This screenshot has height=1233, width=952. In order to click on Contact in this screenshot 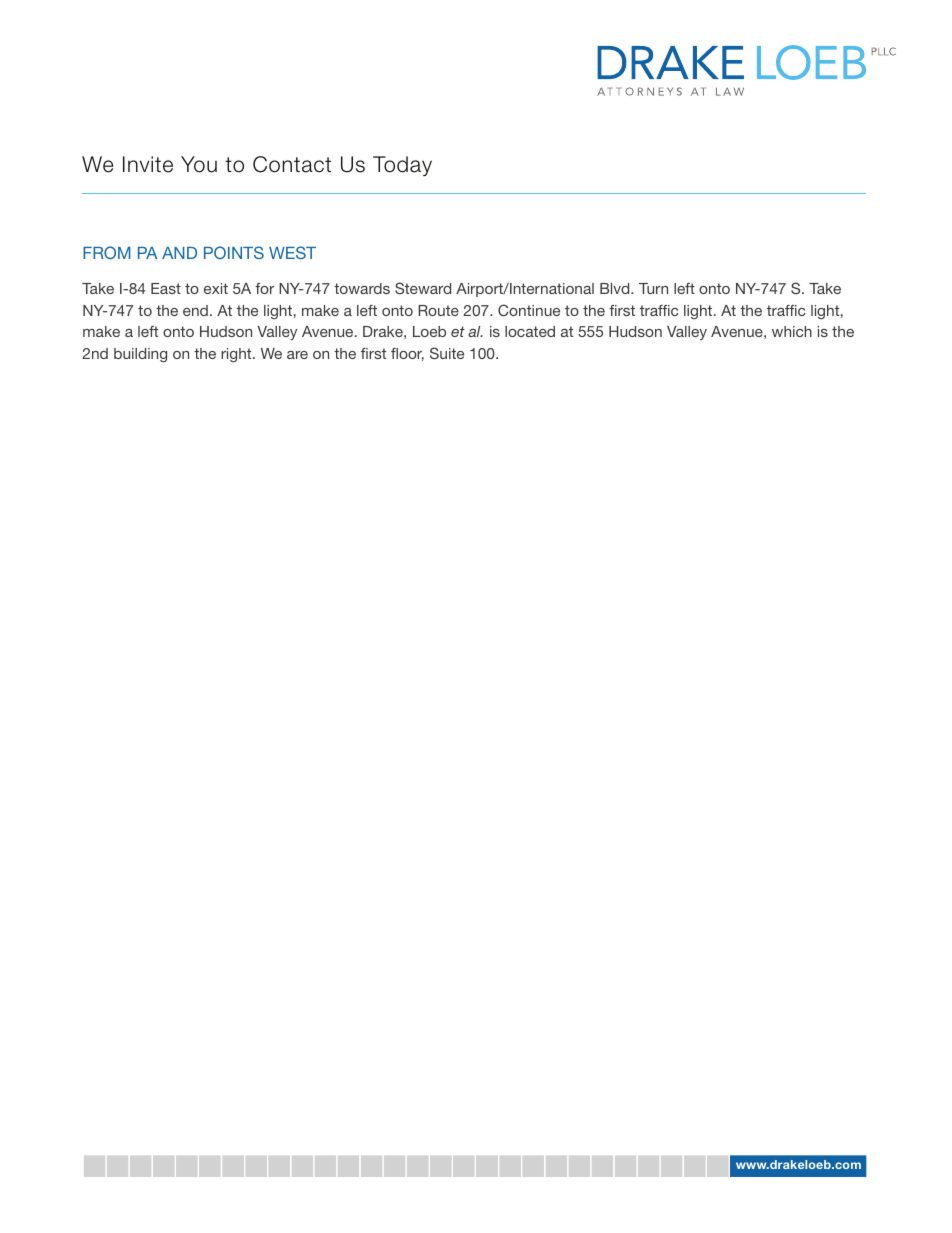, I will do `click(292, 164)`.
